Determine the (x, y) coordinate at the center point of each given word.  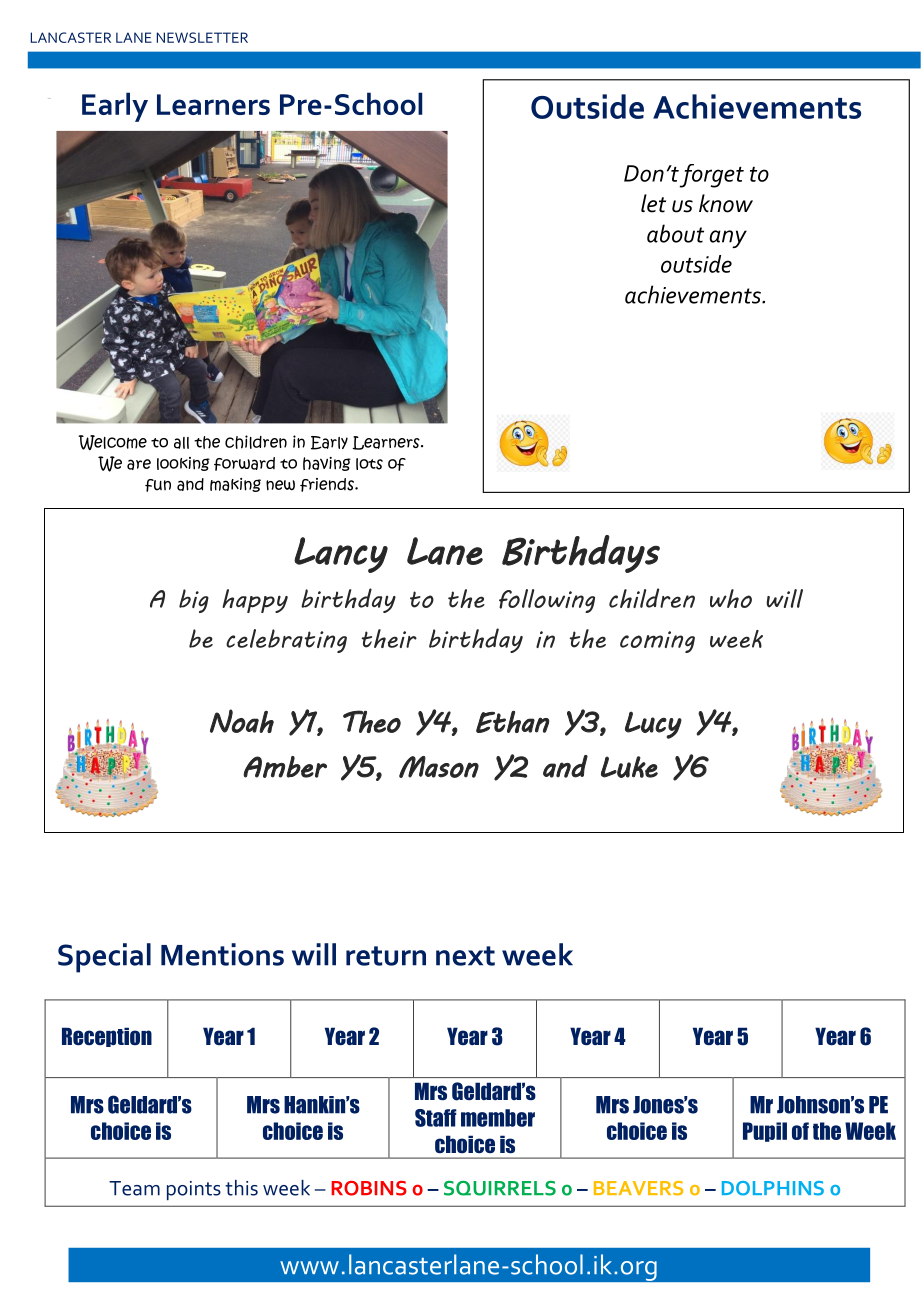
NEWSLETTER (202, 37)
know (726, 203)
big (194, 601)
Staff (436, 1118)
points (194, 1190)
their (389, 638)
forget (712, 176)
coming (657, 642)
